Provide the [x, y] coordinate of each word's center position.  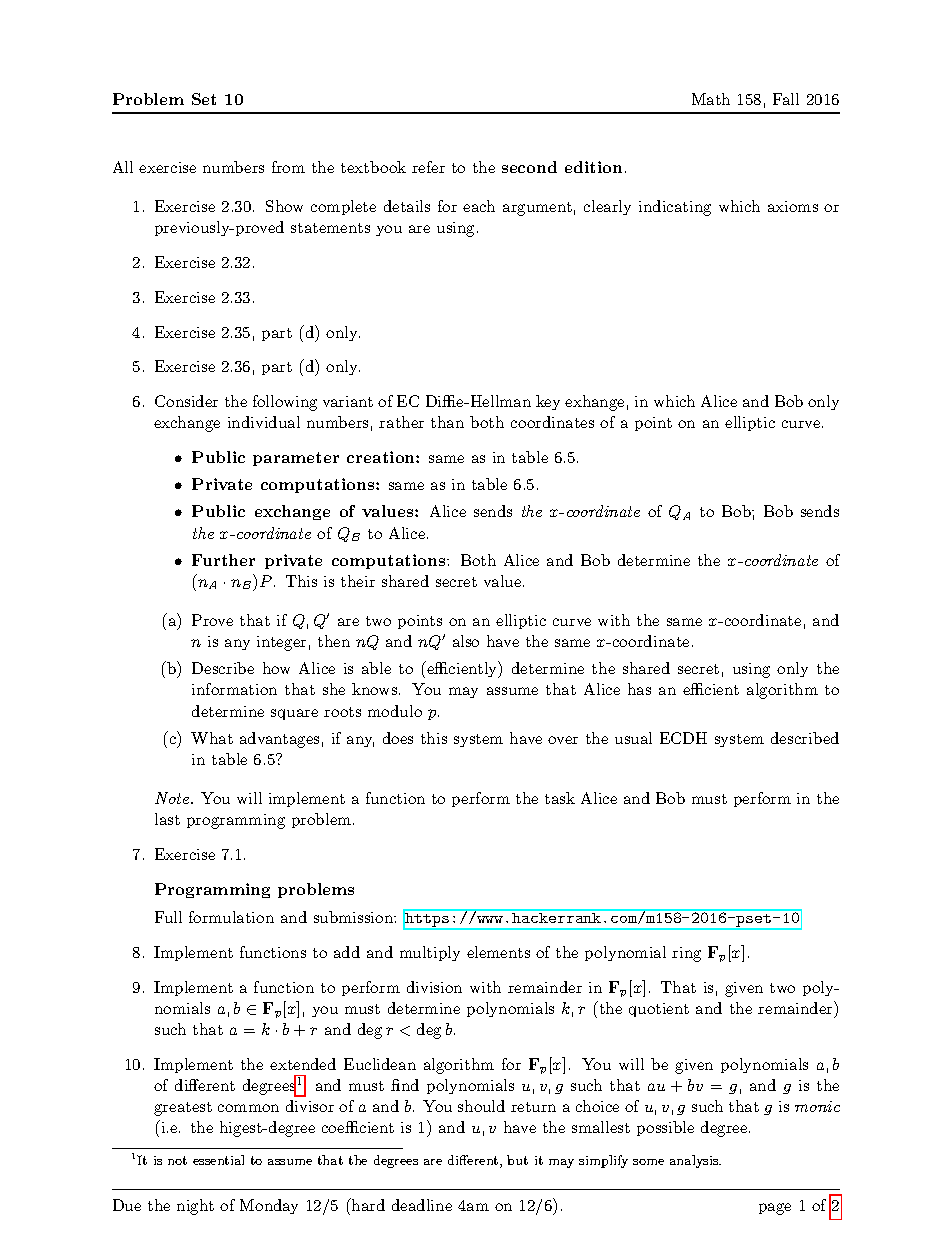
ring [686, 954]
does [398, 738]
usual [633, 738]
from [288, 167]
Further [223, 560]
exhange [594, 403]
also [466, 641]
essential [218, 1160]
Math [711, 99]
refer [428, 167]
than [447, 422]
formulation [231, 917]
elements [498, 952]
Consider [186, 401]
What [212, 738]
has [639, 689]
